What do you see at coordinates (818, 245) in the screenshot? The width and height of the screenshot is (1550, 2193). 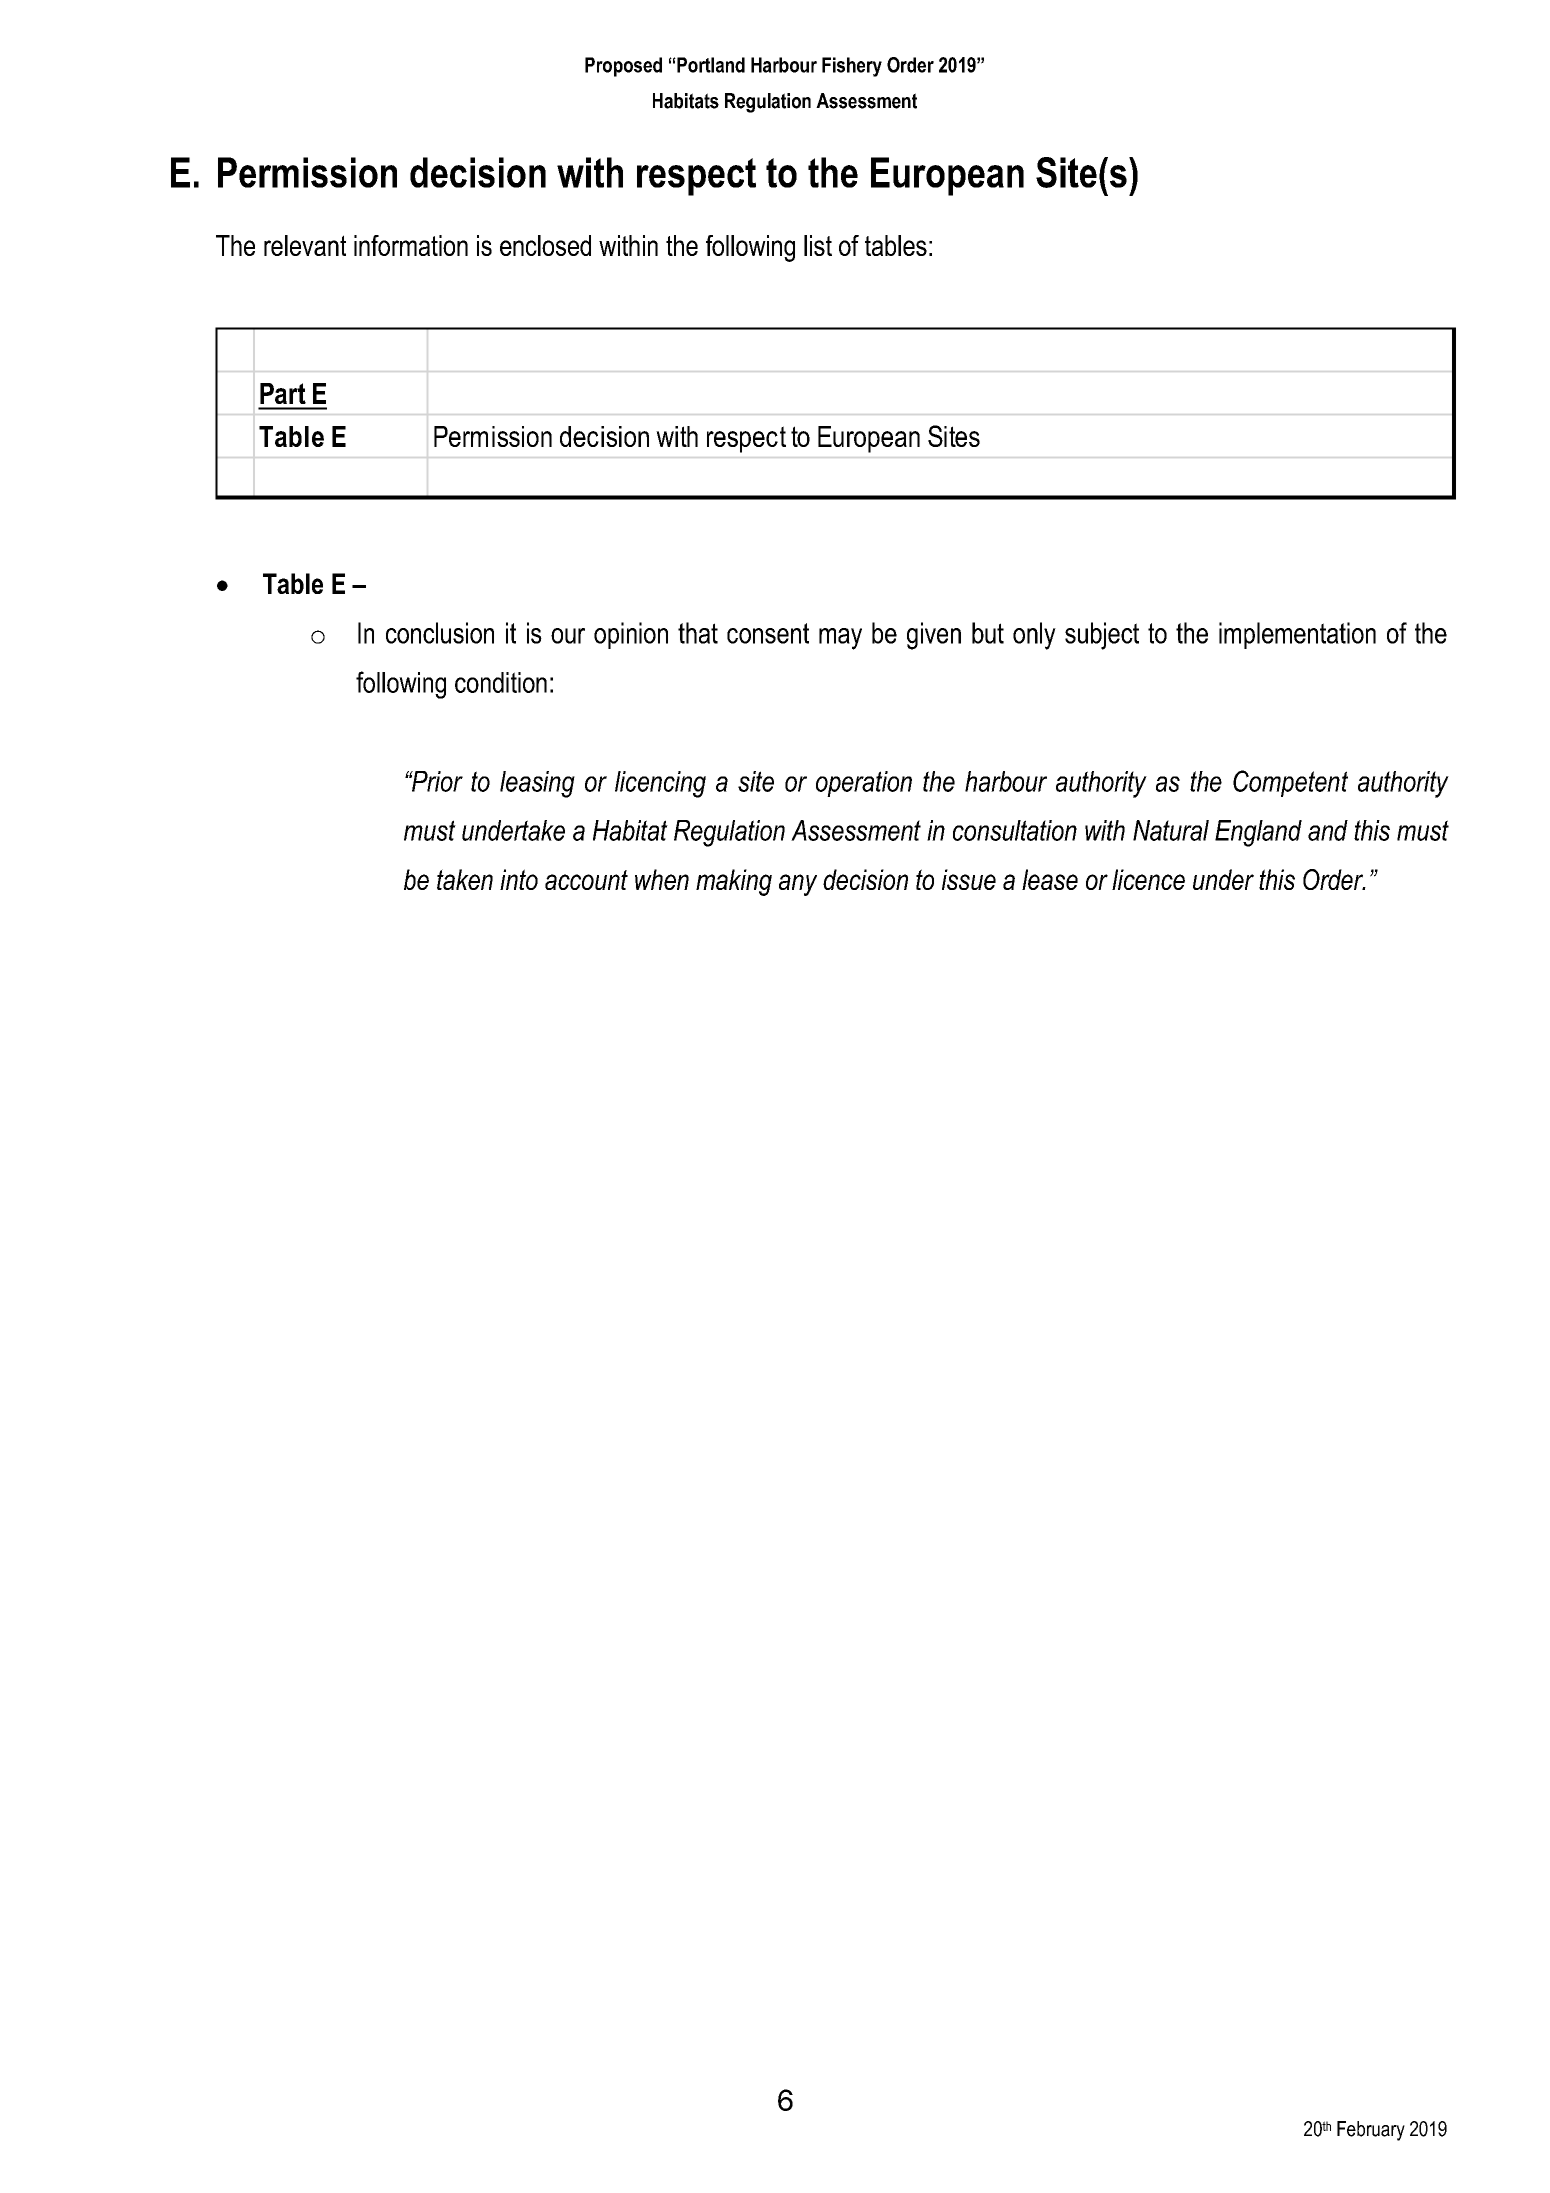 I see `list` at bounding box center [818, 245].
